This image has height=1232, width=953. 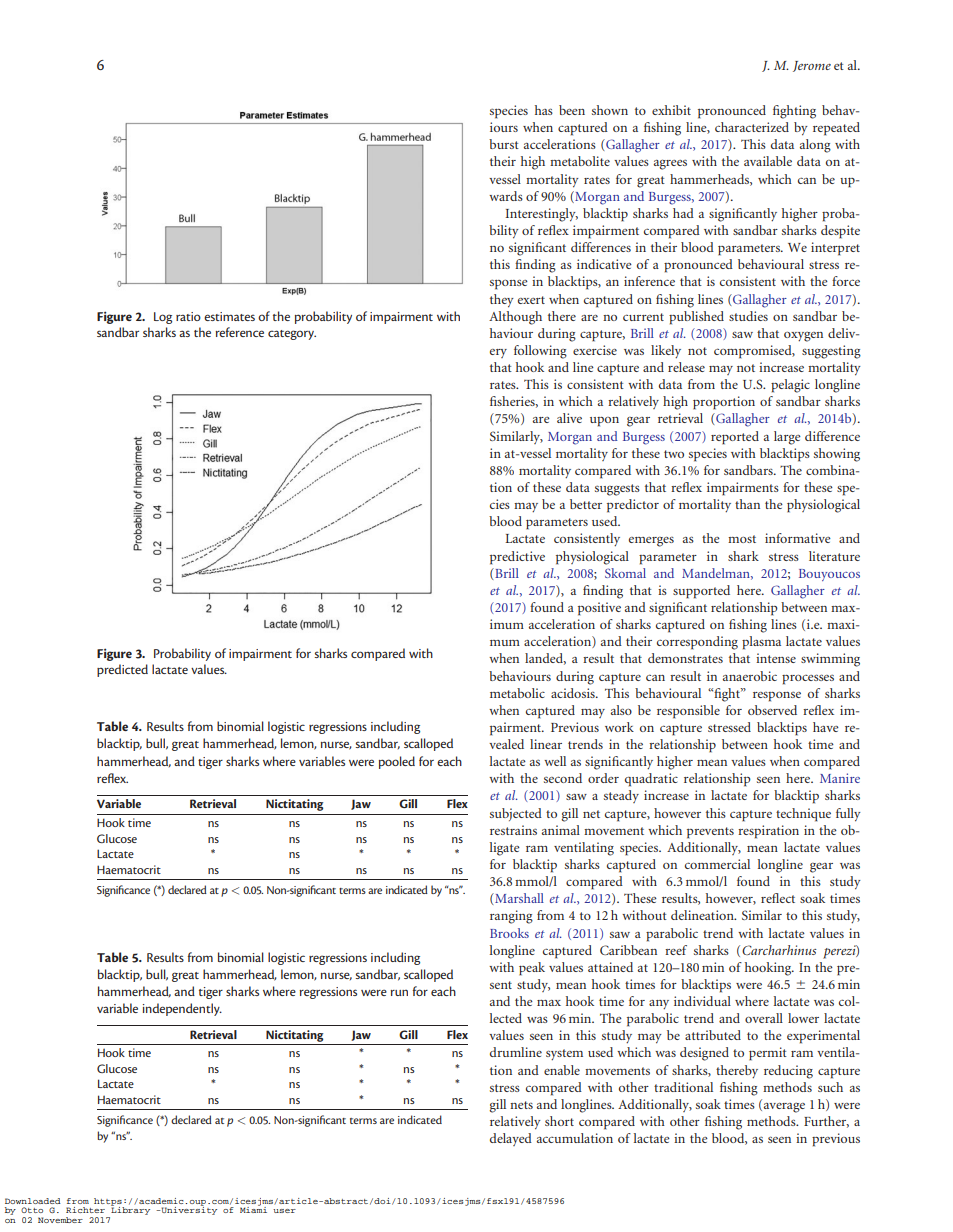 I want to click on metabolic, so click(x=517, y=693).
